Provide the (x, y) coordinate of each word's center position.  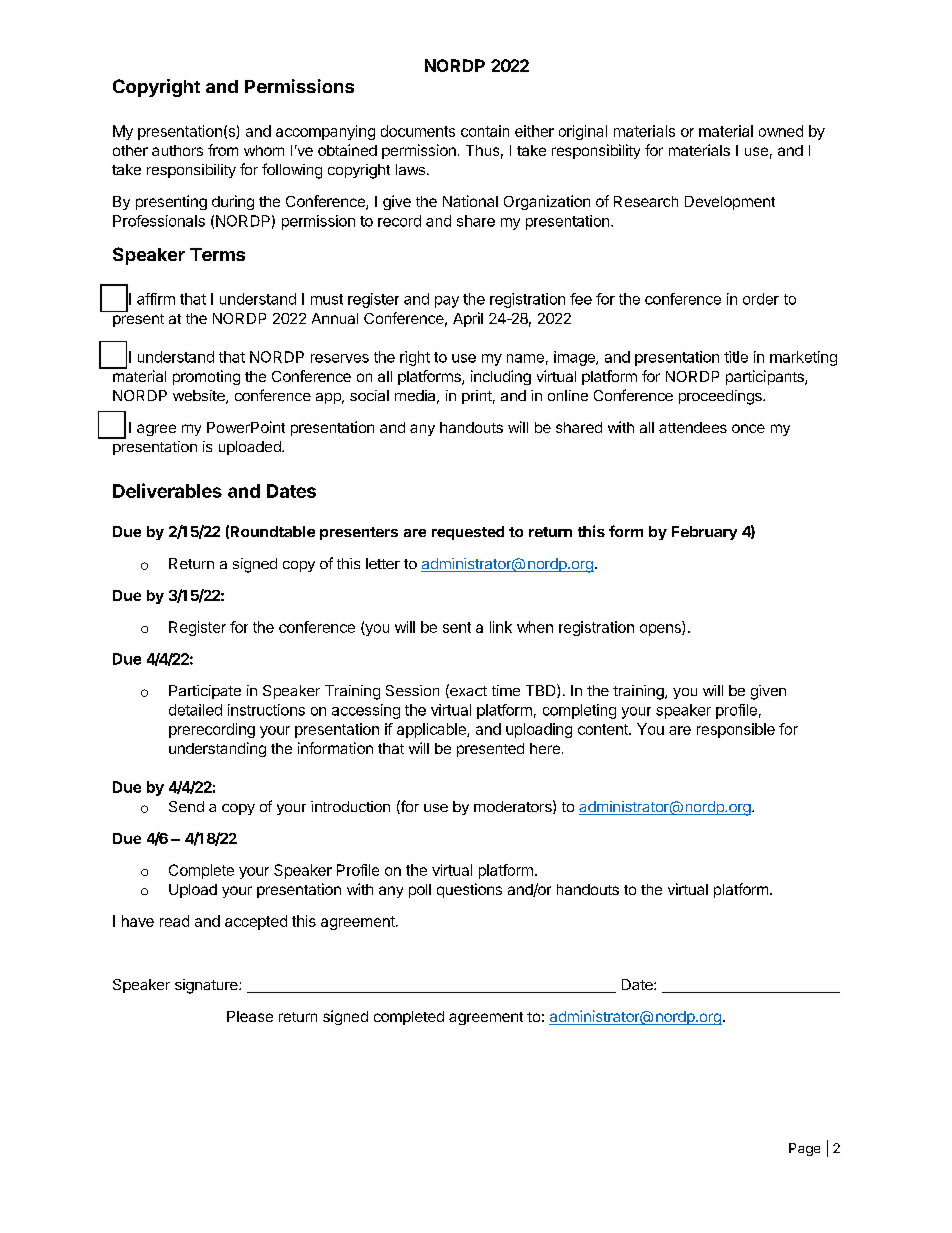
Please (250, 1016)
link (501, 627)
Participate (205, 692)
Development (730, 203)
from (223, 150)
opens (661, 630)
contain (485, 131)
